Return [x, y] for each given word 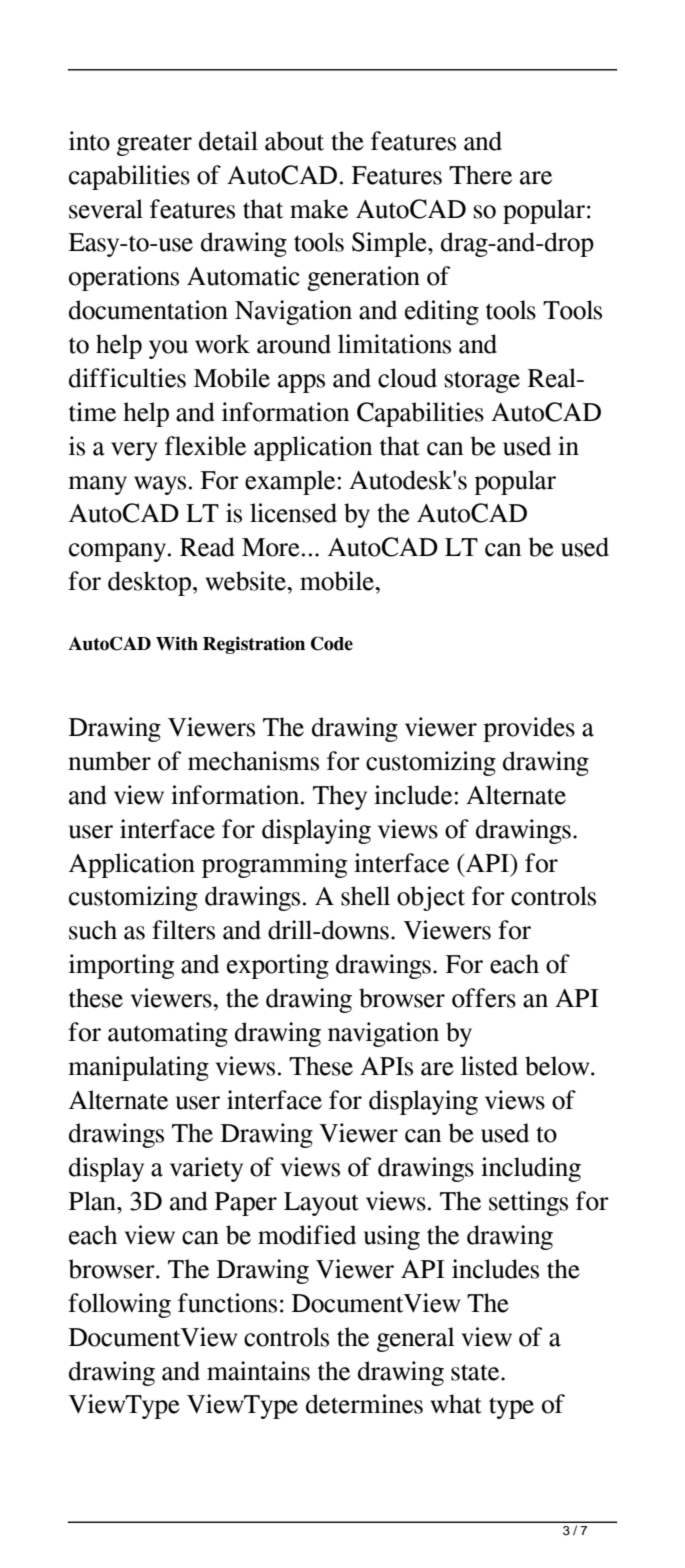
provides [529, 729]
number [109, 761]
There [480, 175]
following [119, 1305]
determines [364, 1404]
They [340, 797]
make [319, 209]
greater [154, 145]
